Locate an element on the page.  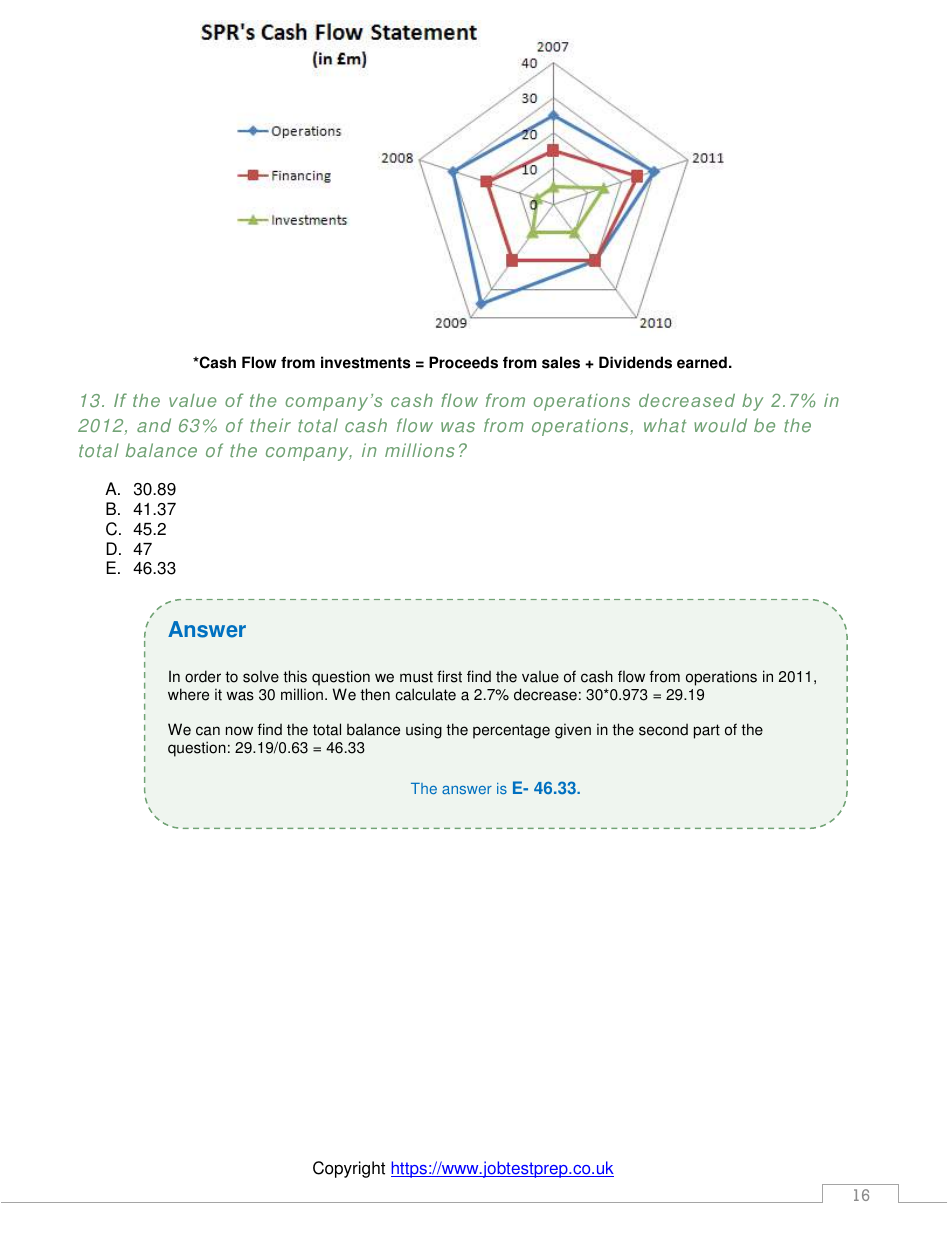
using is located at coordinates (424, 731).
